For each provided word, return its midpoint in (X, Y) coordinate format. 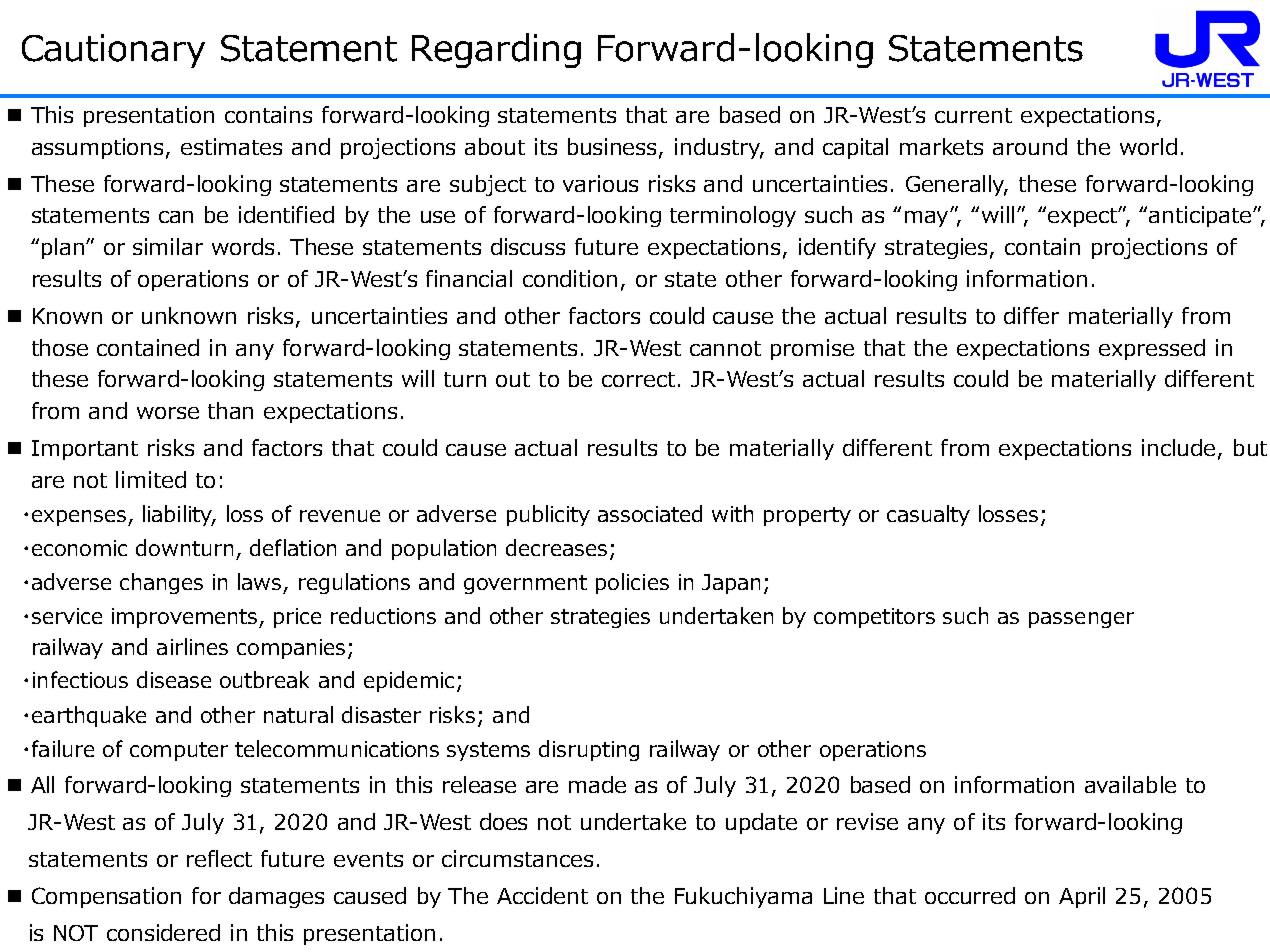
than (230, 410)
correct (638, 379)
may (928, 219)
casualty (928, 515)
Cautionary (113, 51)
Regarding (496, 50)
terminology (733, 216)
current (973, 115)
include (1178, 447)
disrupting (589, 750)
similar (168, 246)
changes (161, 583)
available (1130, 784)
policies (632, 583)
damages (276, 897)
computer (179, 751)
